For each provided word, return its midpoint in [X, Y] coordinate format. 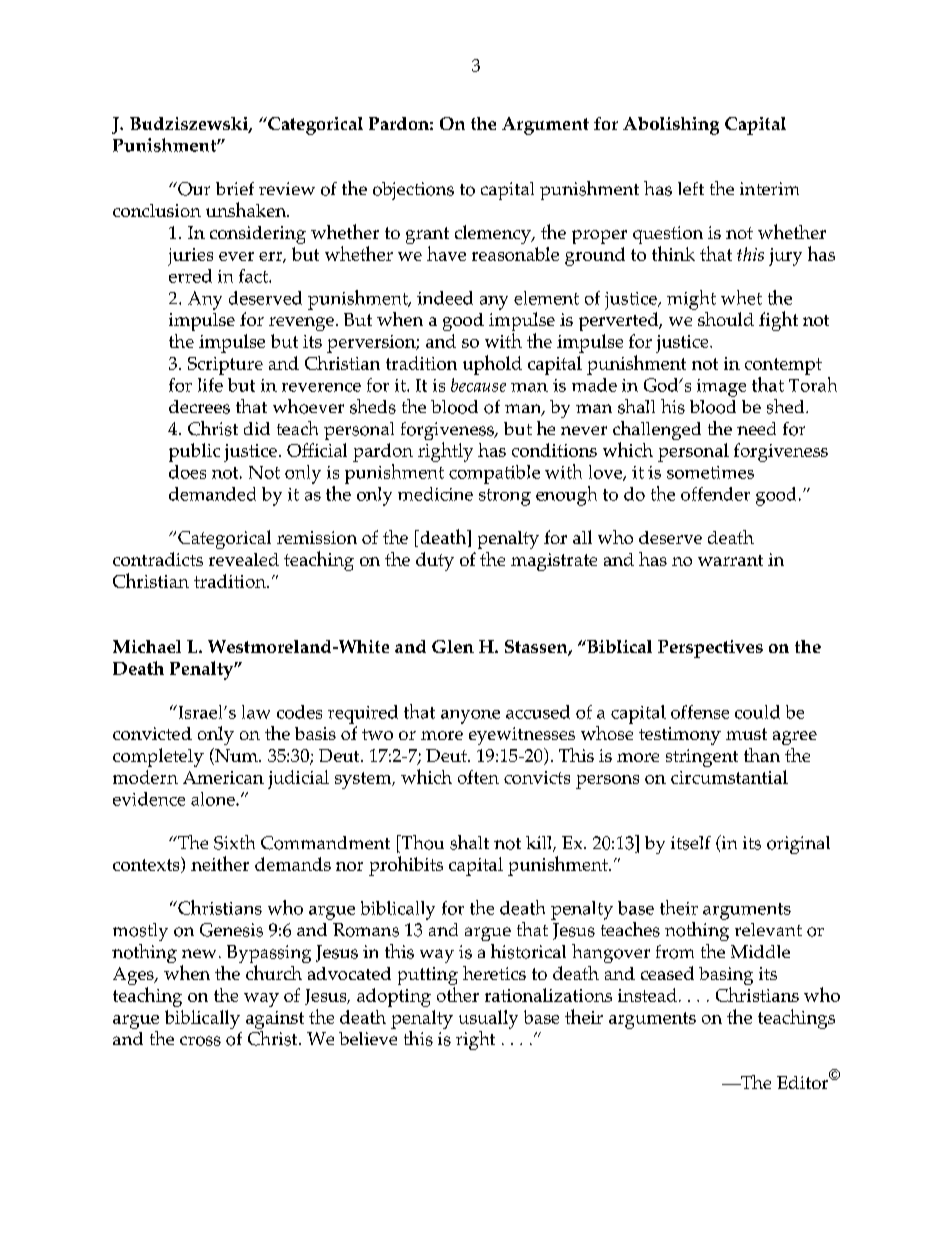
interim [769, 188]
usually [488, 1019]
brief [235, 188]
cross [200, 1041]
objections [413, 191]
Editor [804, 1081]
